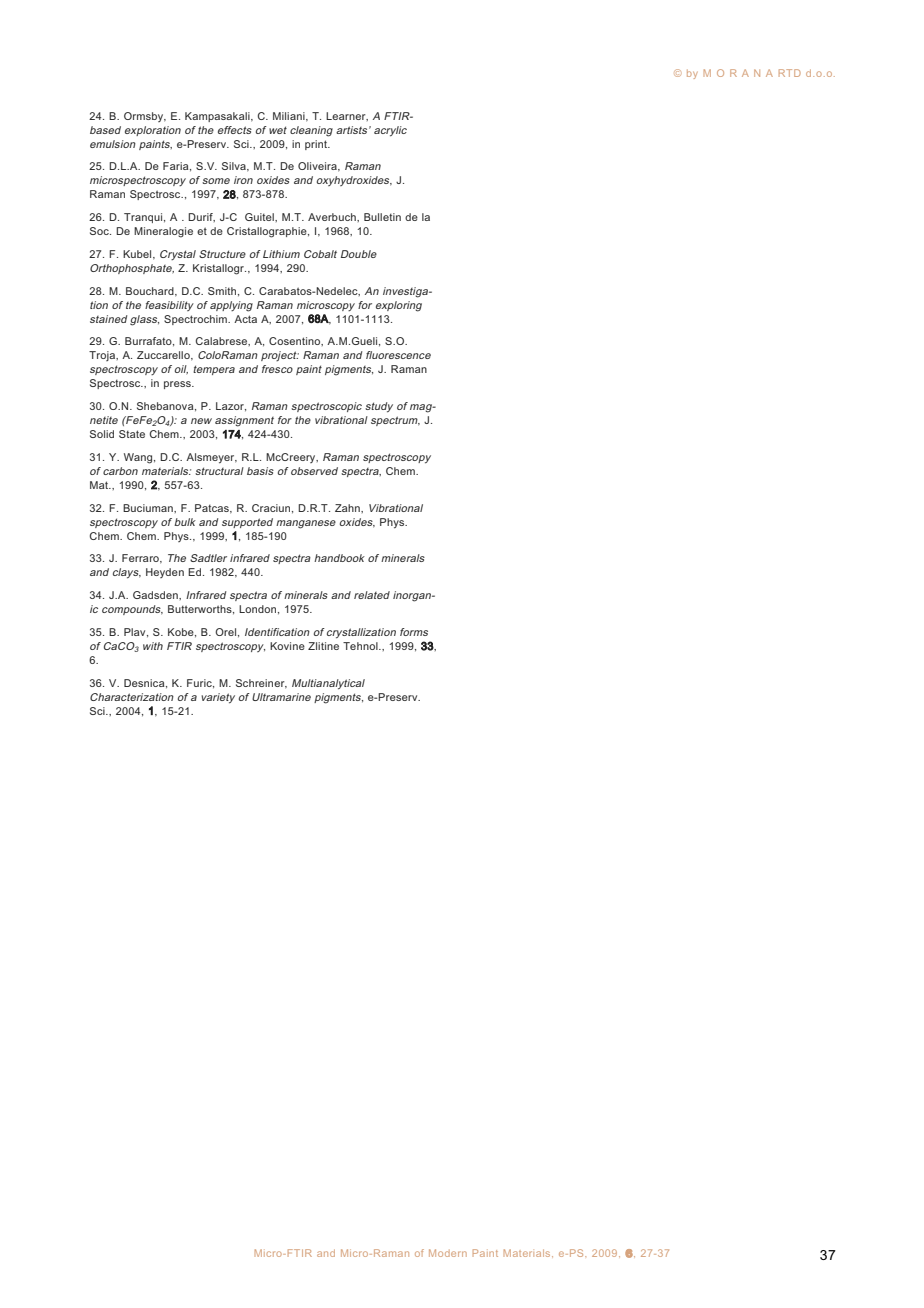  I want to click on Solid, so click(102, 434).
